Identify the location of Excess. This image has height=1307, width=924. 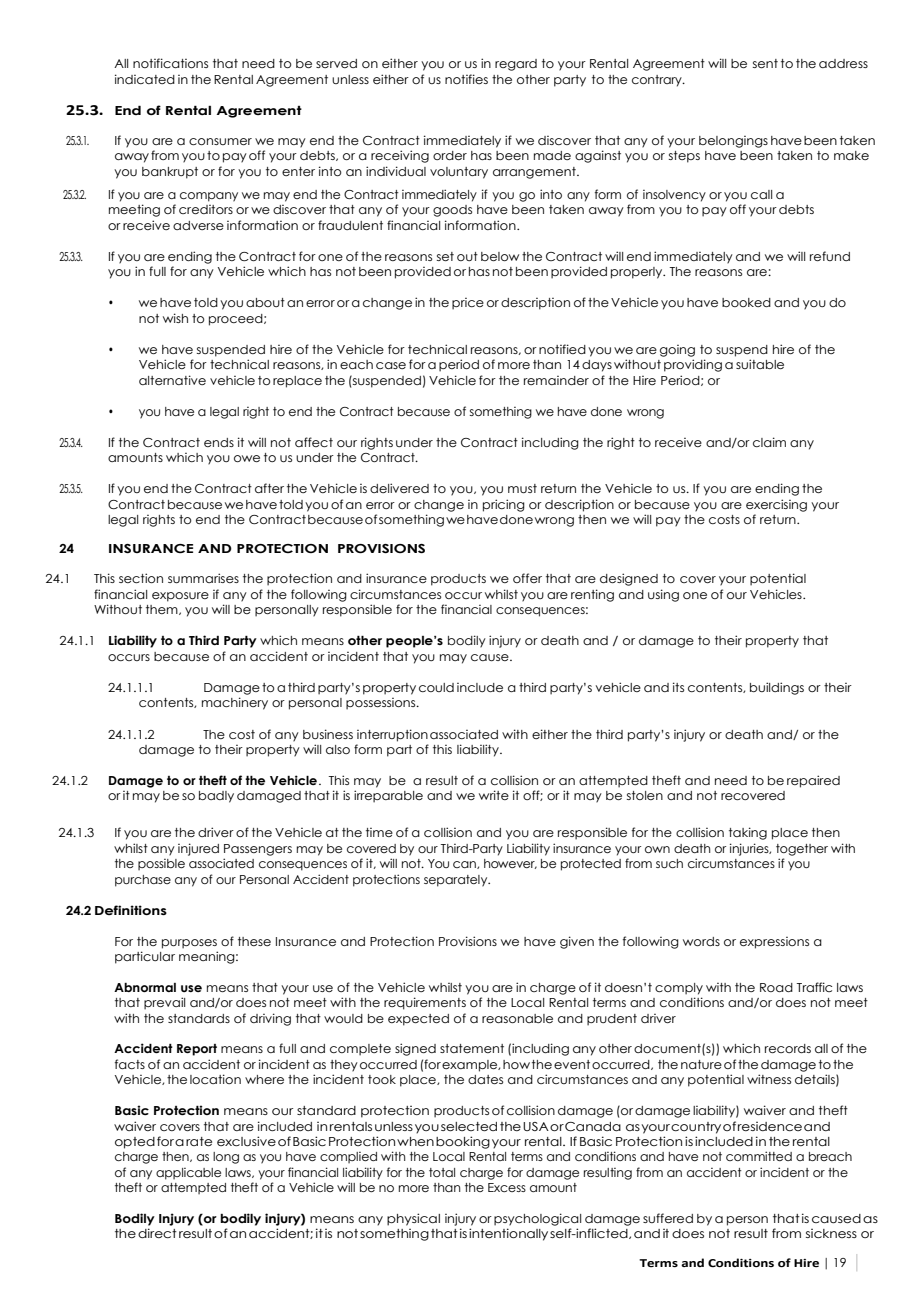
(507, 1187).
